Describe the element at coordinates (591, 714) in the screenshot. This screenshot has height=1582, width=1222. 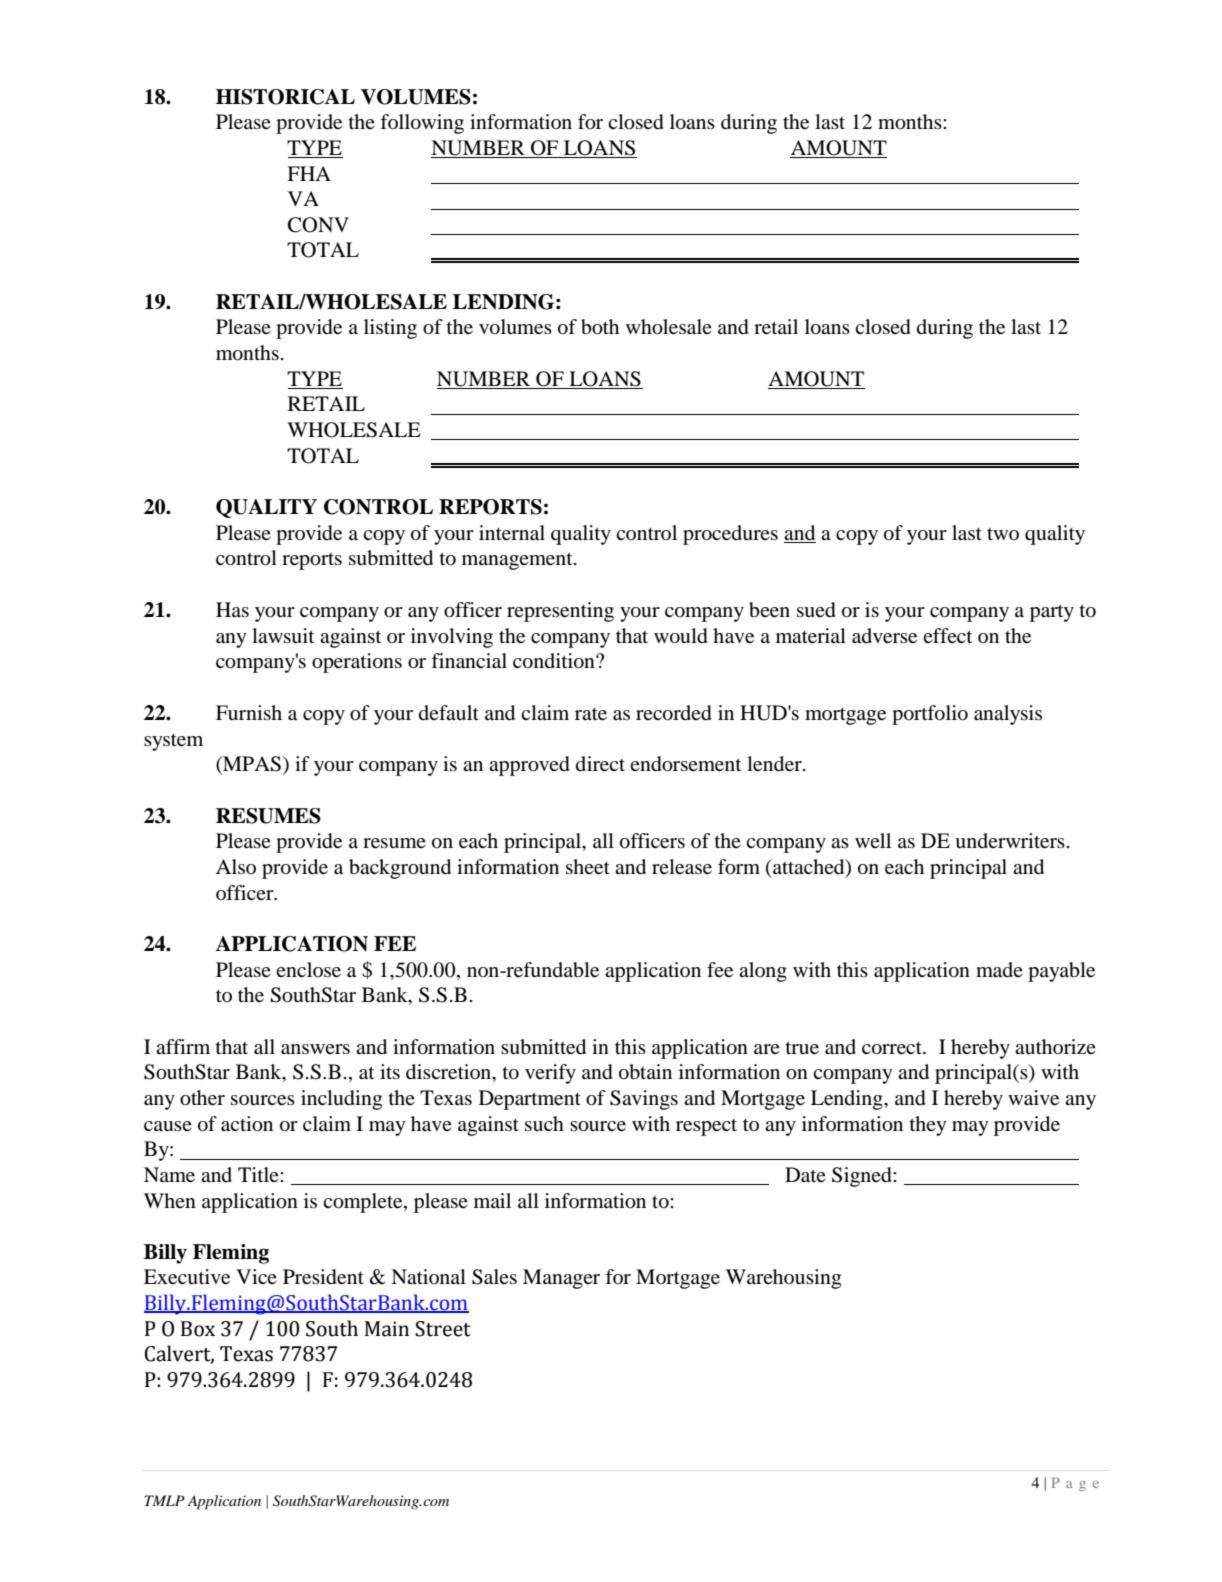
I see `rate` at that location.
